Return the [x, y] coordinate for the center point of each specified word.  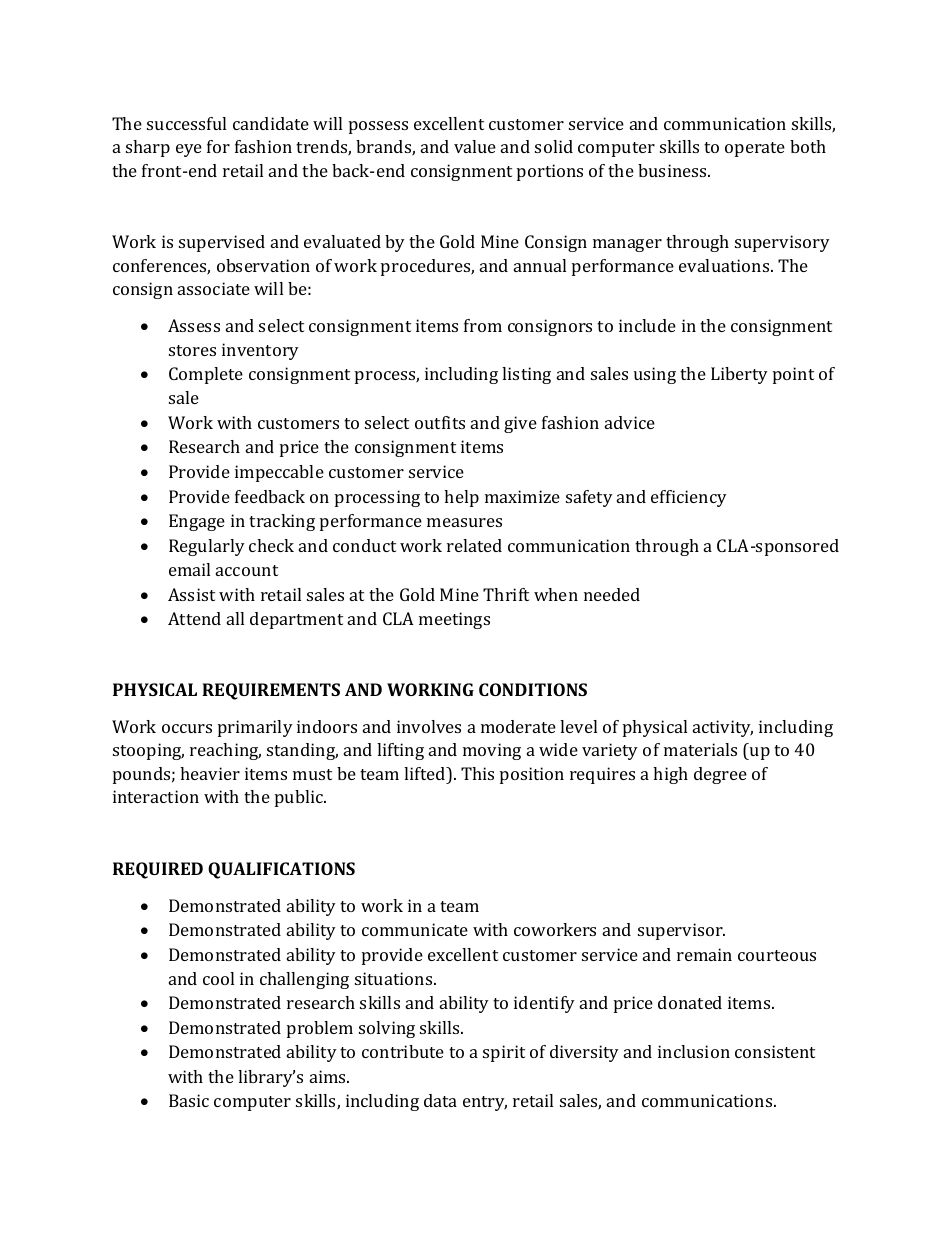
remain [704, 954]
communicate [415, 929]
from [483, 325]
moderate [518, 726]
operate [755, 149]
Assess [194, 325]
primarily [255, 728]
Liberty [739, 375]
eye [189, 150]
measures [464, 522]
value [475, 146]
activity [723, 728]
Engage [197, 522]
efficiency [689, 498]
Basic [189, 1100]
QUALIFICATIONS [281, 870]
